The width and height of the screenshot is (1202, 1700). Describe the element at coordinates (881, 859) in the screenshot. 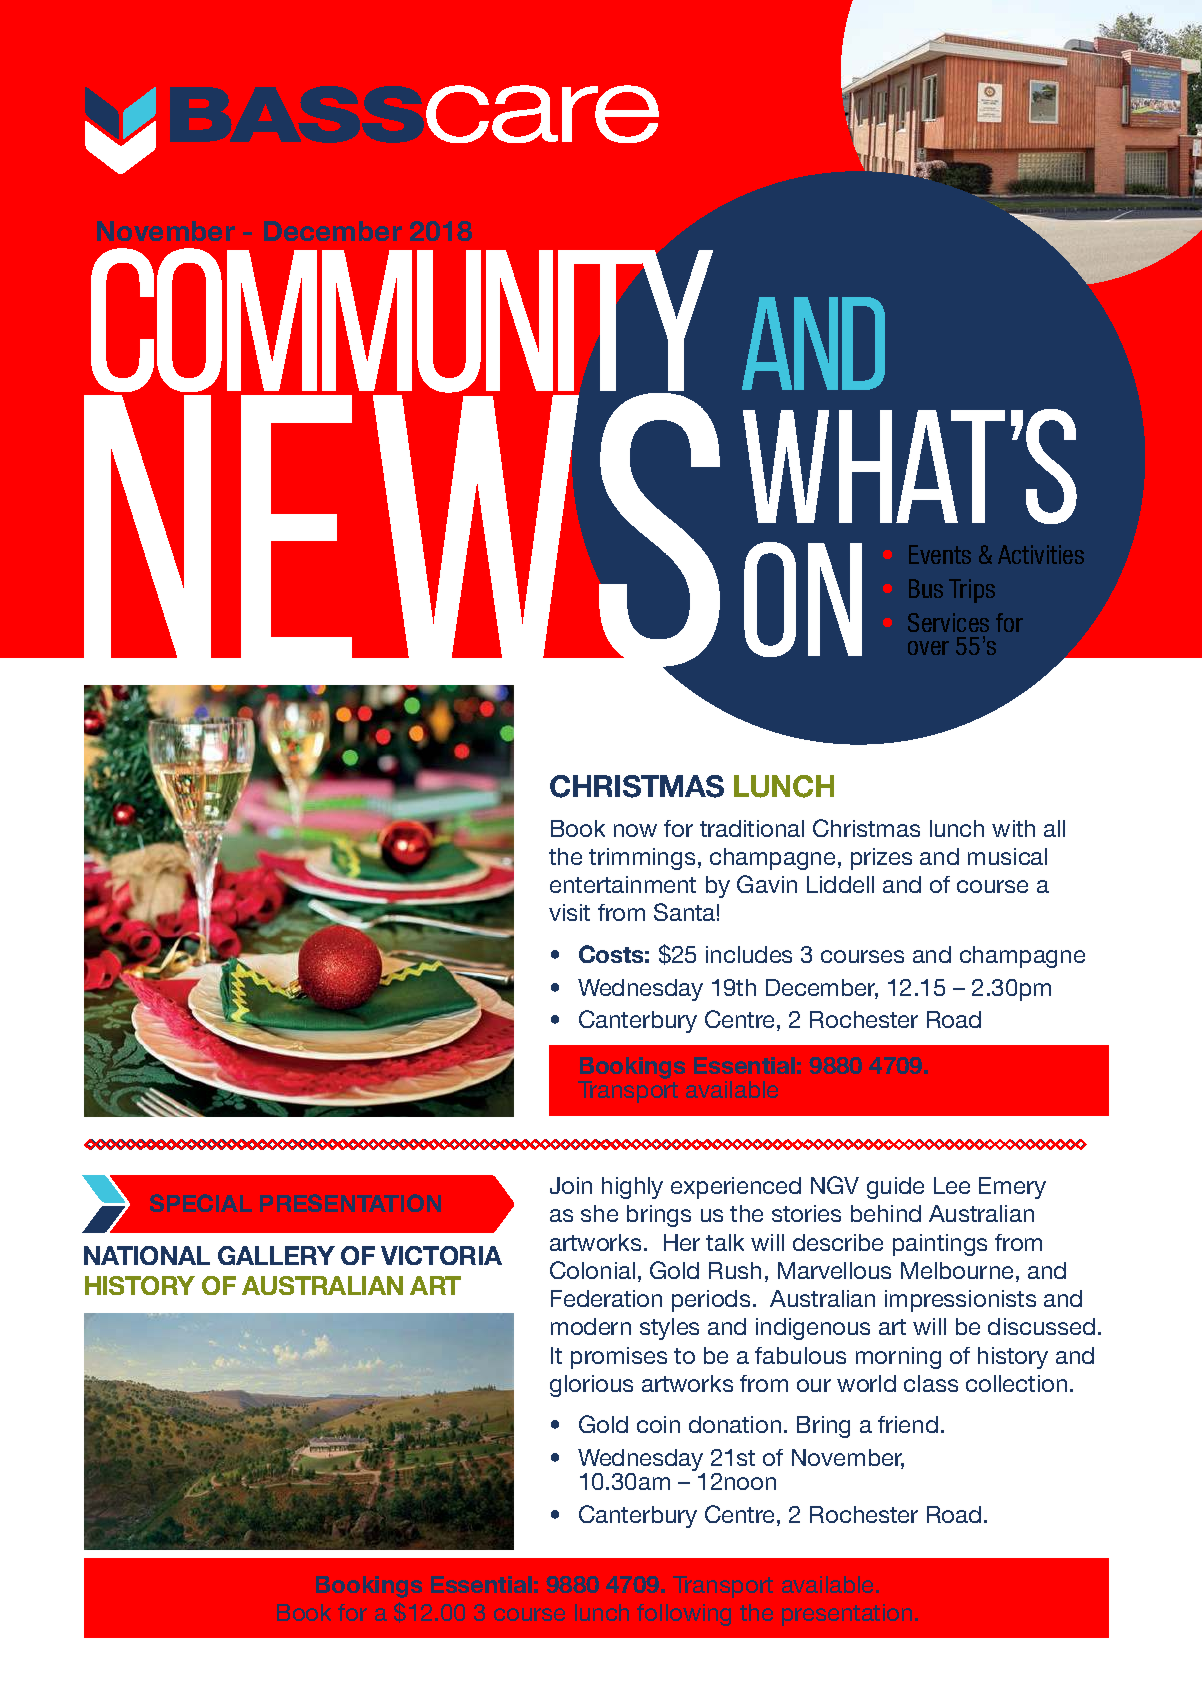

I see `prizes` at that location.
